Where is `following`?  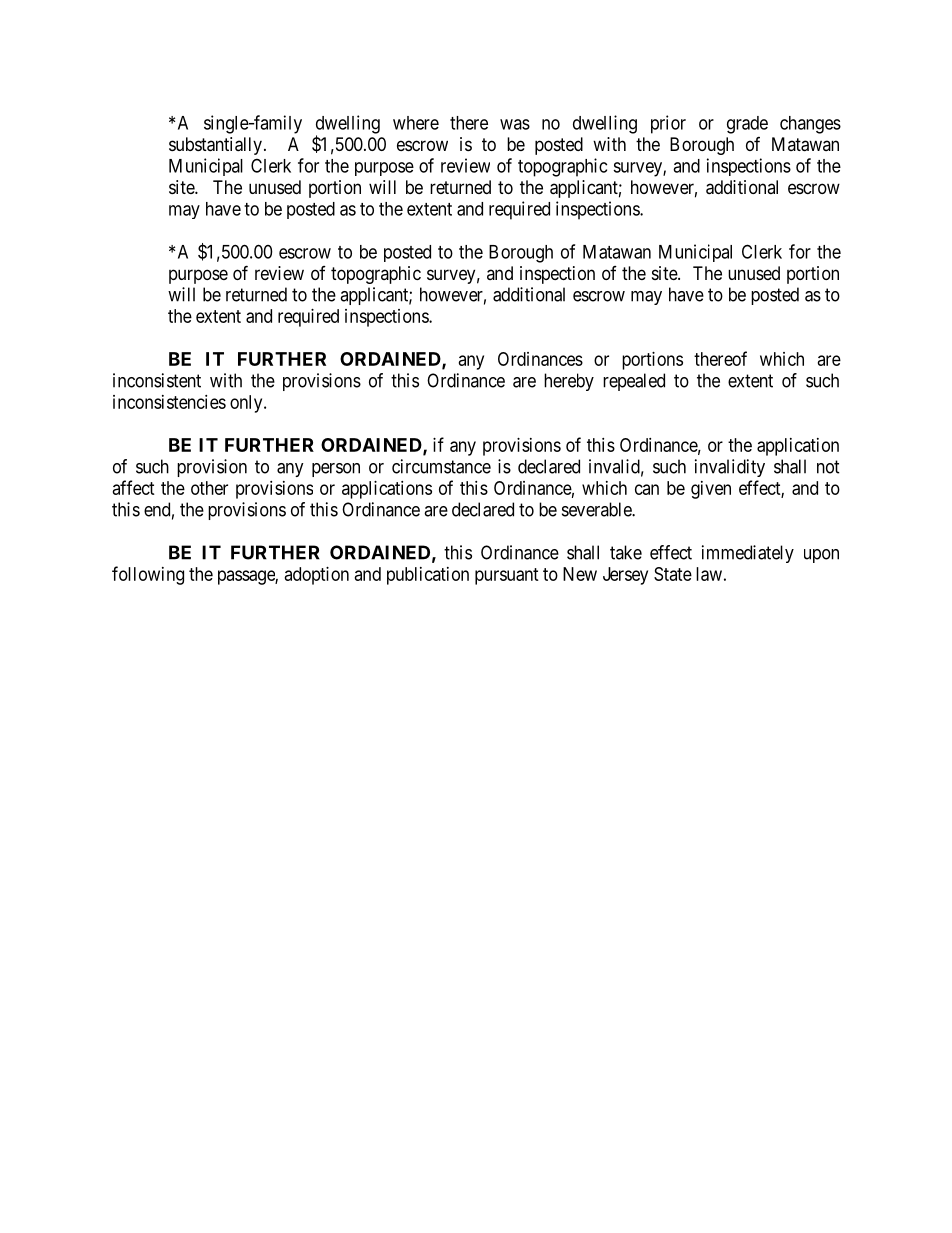
following is located at coordinates (148, 575).
